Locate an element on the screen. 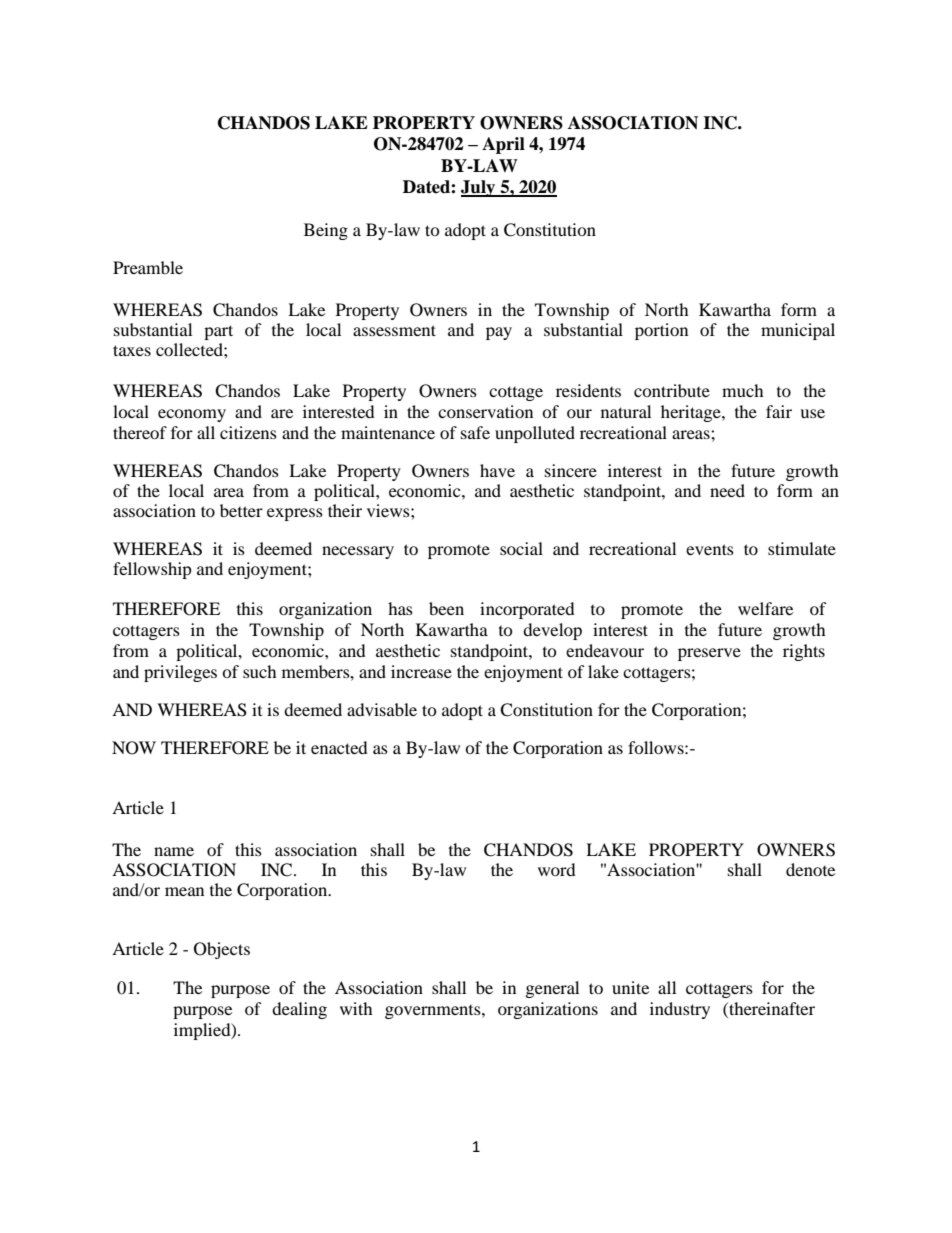  Objects is located at coordinates (222, 950).
